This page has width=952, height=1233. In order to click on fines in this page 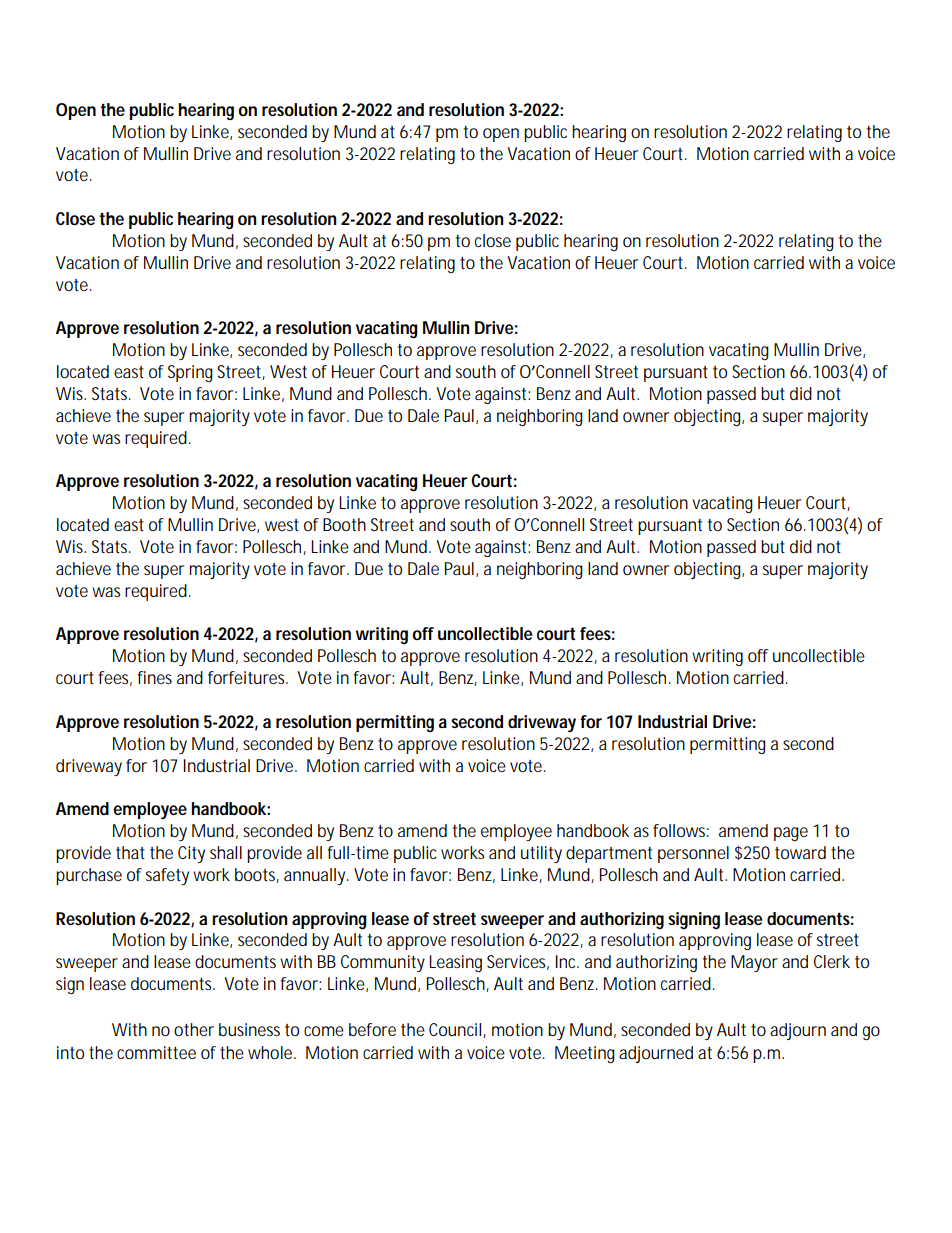, I will do `click(155, 677)`.
